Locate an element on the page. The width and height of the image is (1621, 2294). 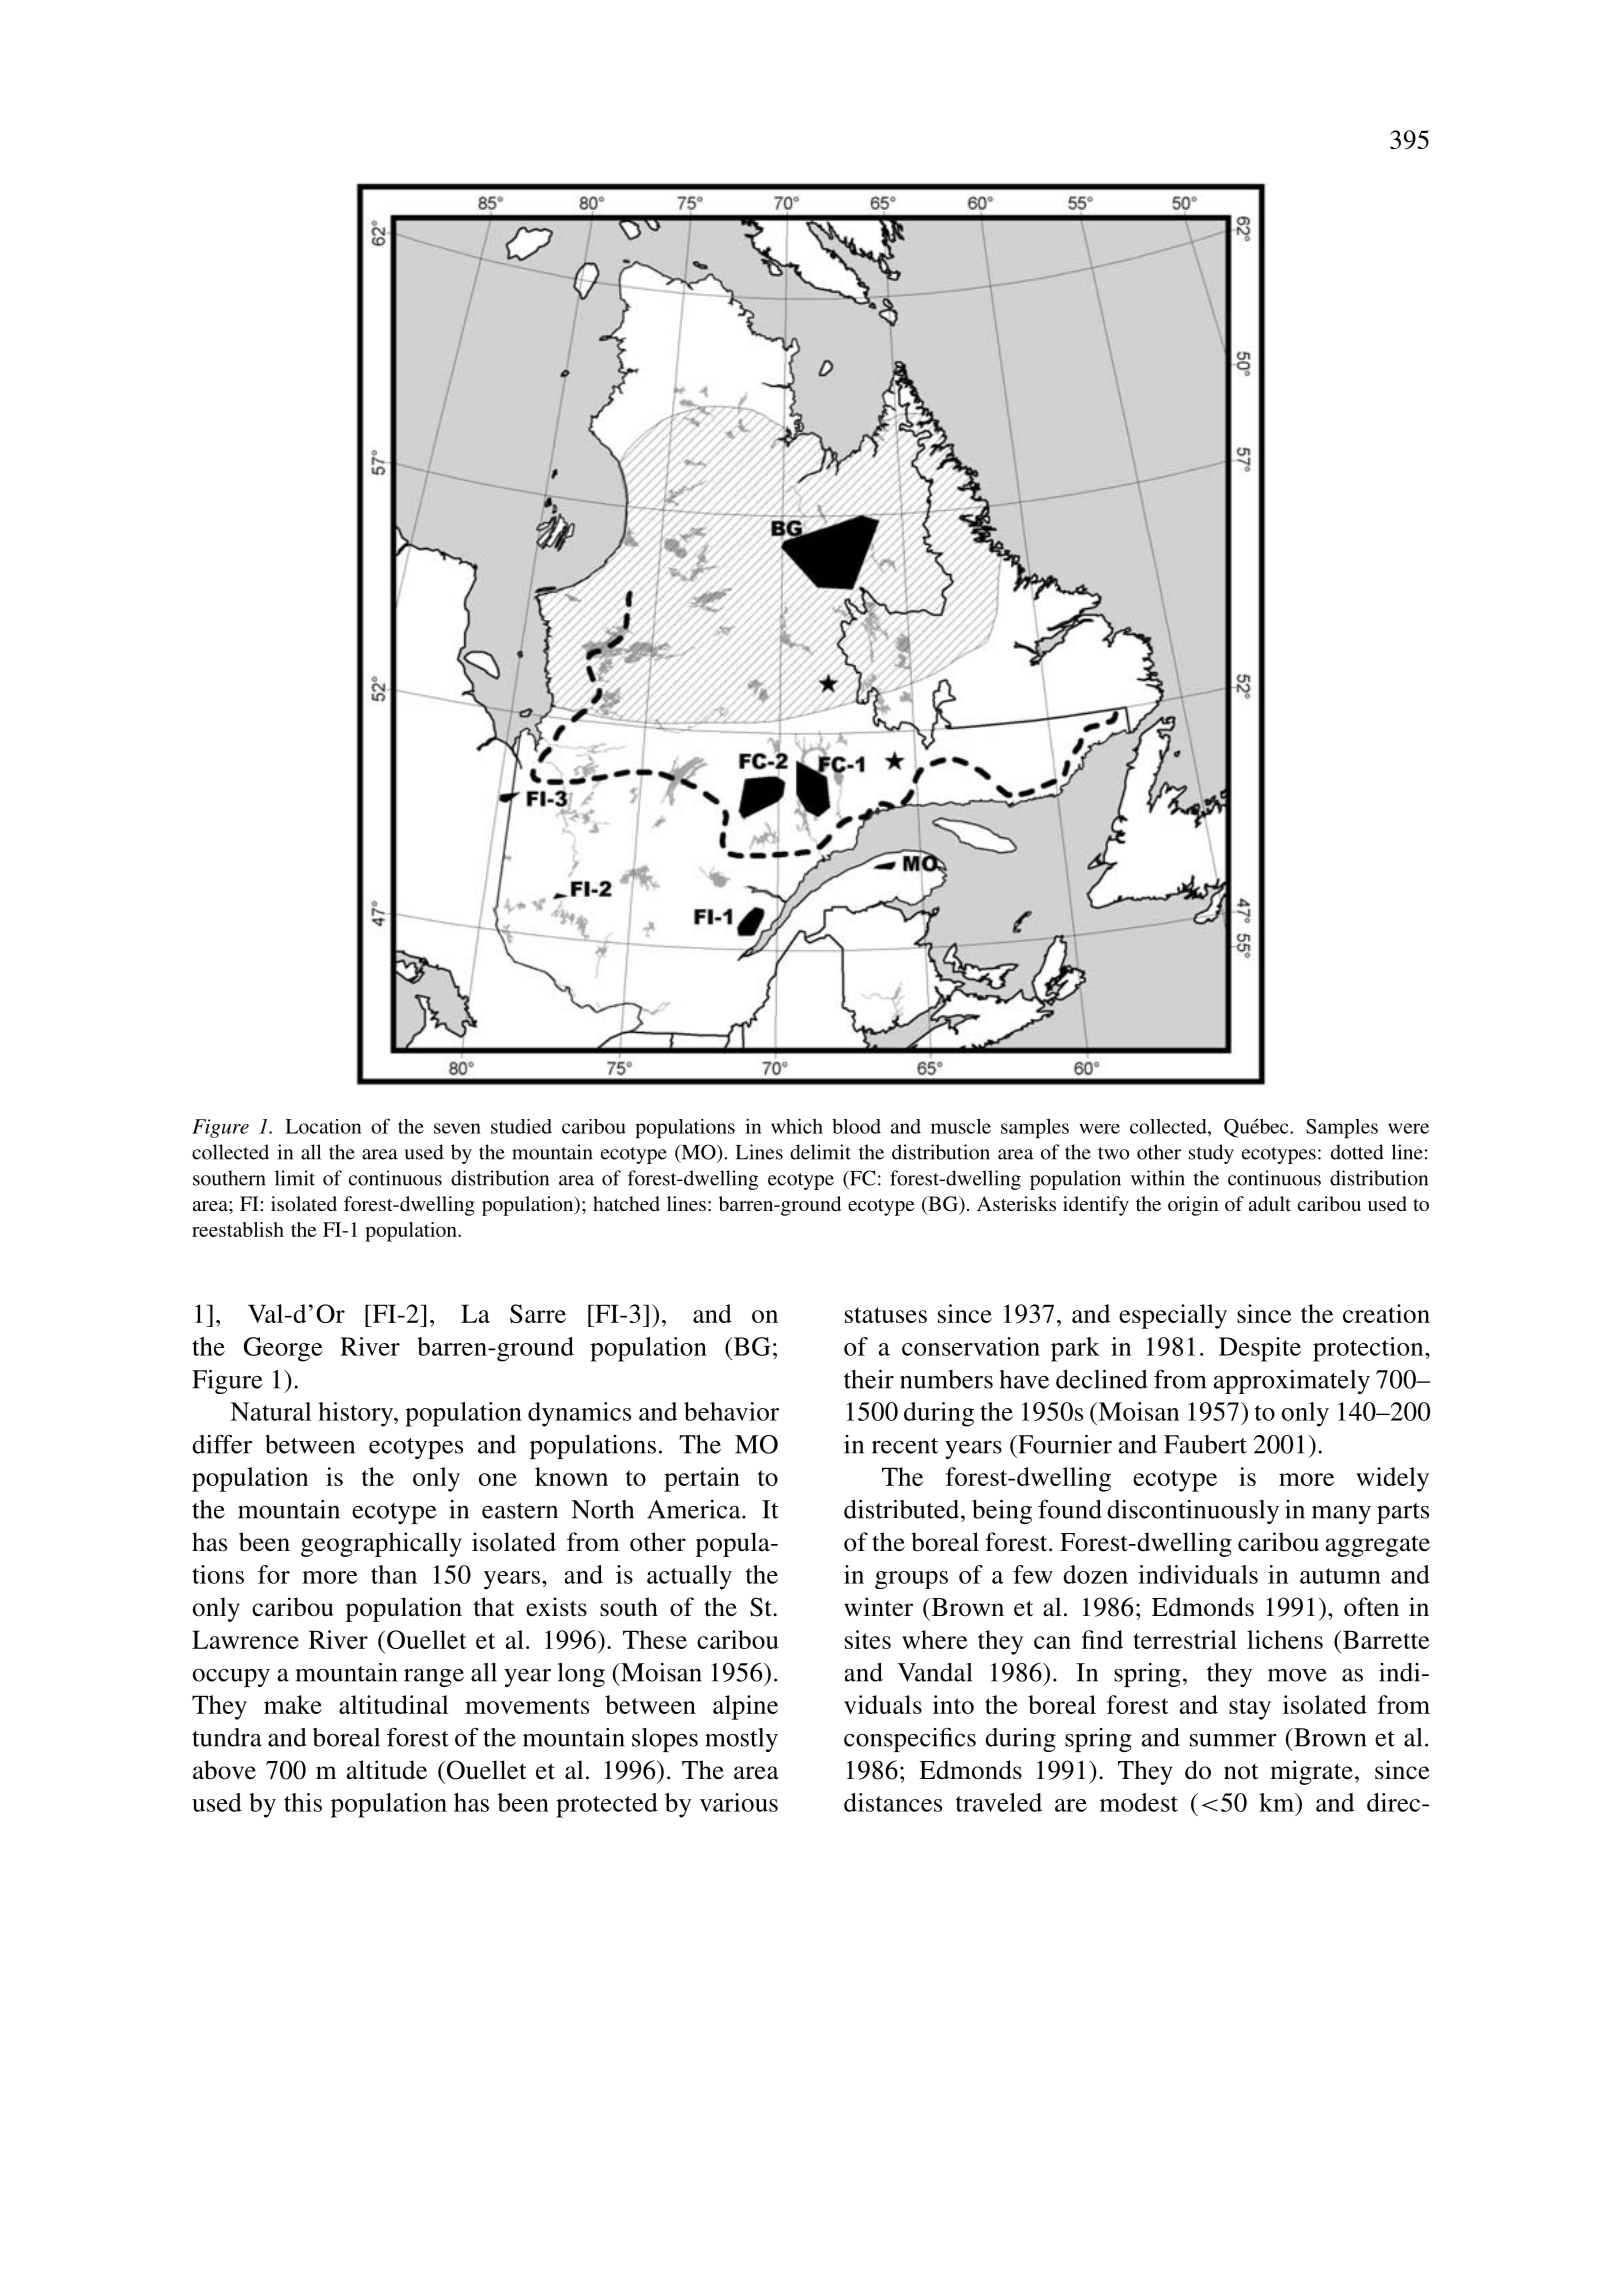
sites is located at coordinates (868, 1639).
